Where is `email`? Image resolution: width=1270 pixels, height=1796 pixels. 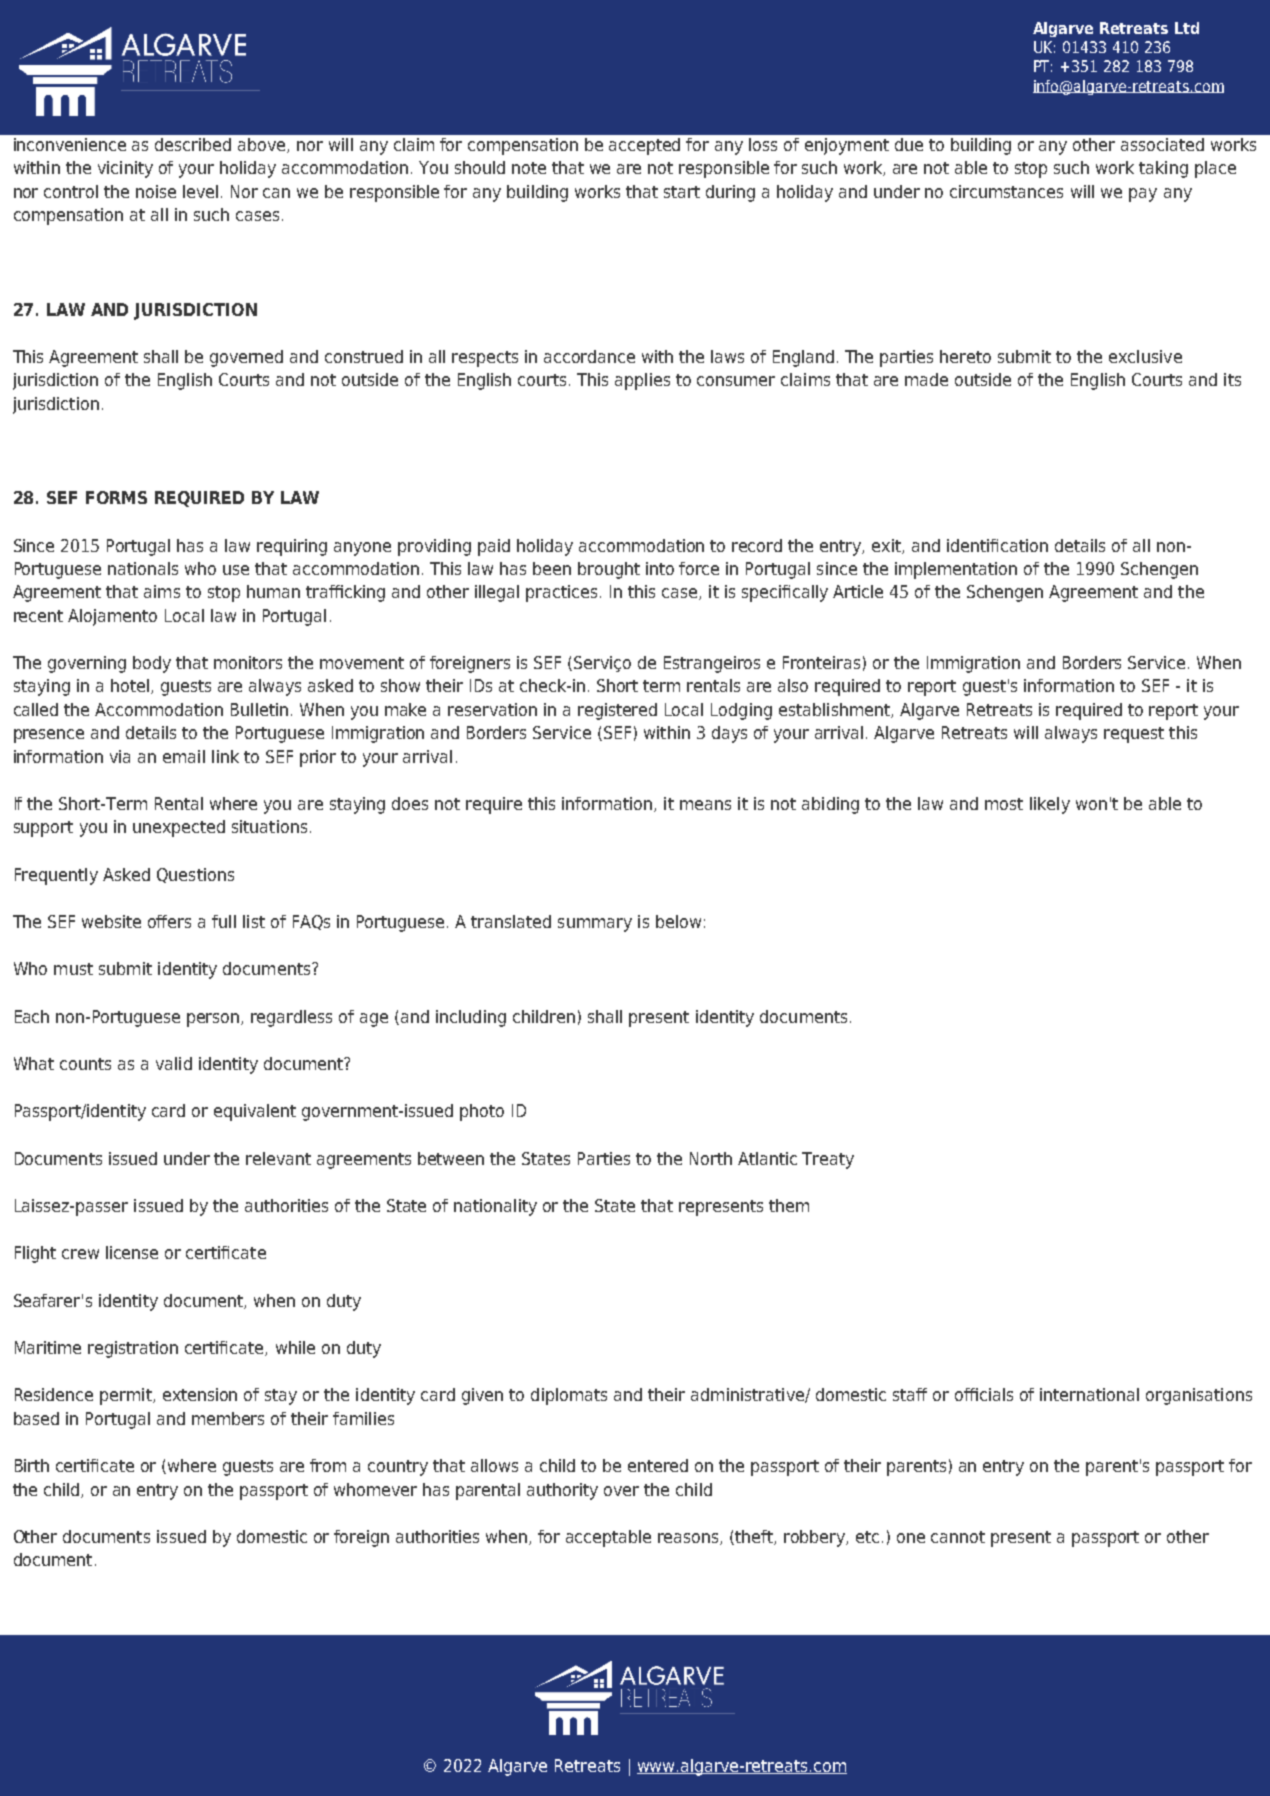 email is located at coordinates (184, 756).
